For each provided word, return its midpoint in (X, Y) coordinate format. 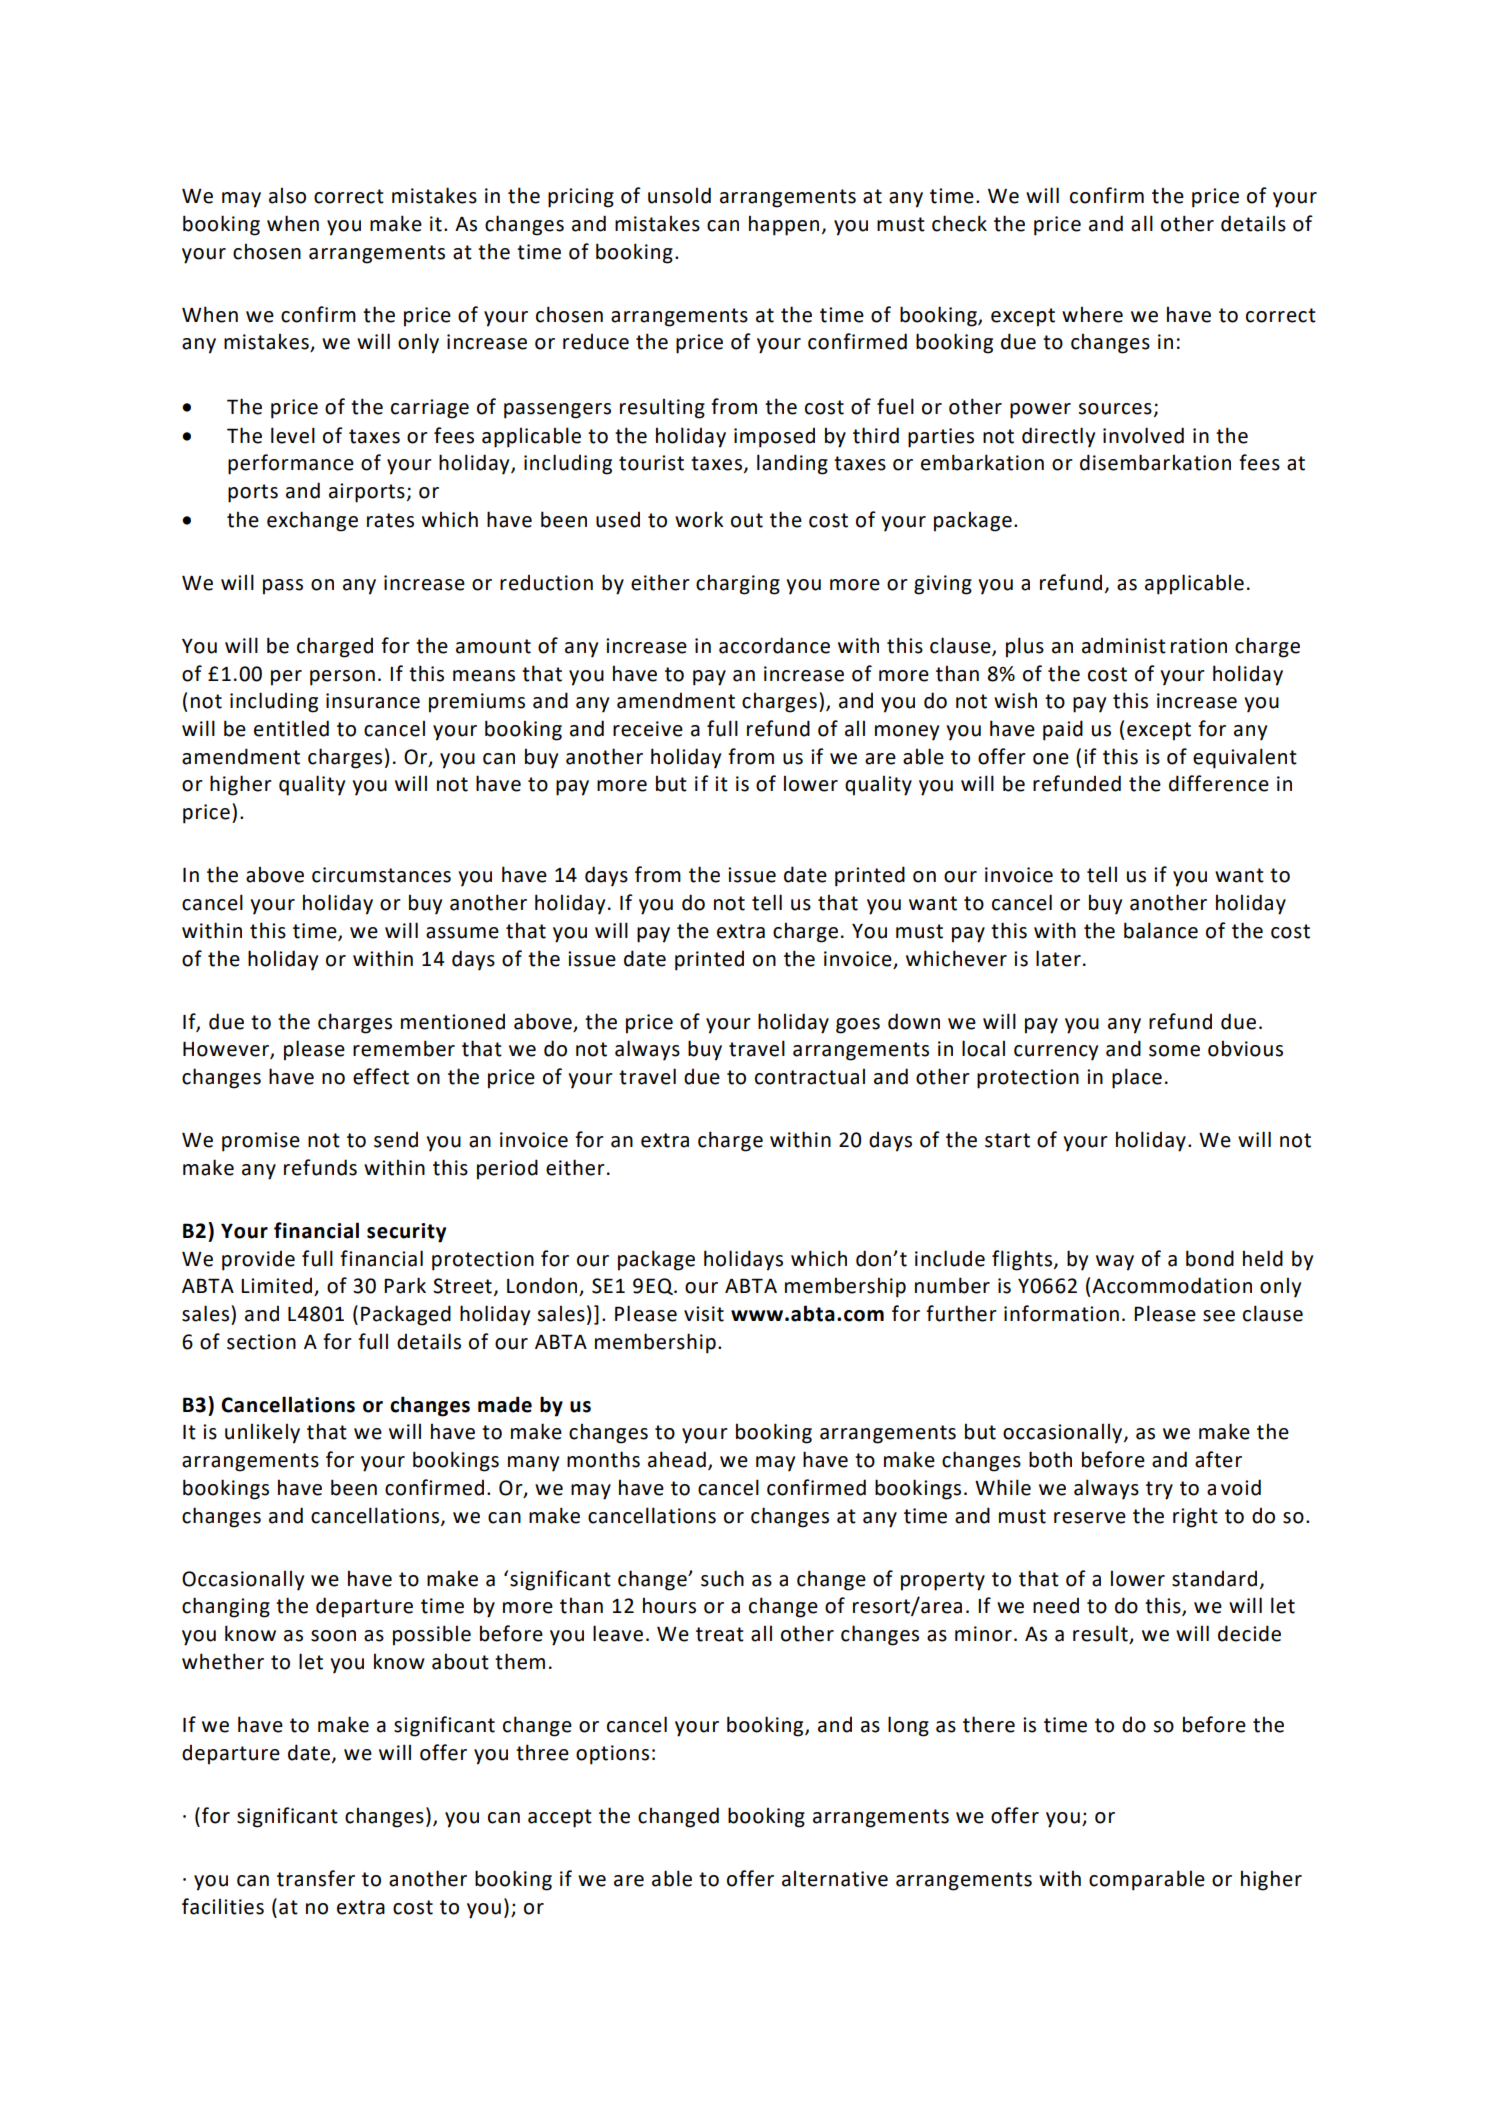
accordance (774, 645)
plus (1025, 647)
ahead (677, 1459)
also (287, 195)
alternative (835, 1878)
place (1137, 1078)
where (1092, 314)
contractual (810, 1076)
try (1159, 1490)
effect (381, 1076)
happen (784, 225)
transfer (316, 1878)
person (342, 678)
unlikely (262, 1433)
